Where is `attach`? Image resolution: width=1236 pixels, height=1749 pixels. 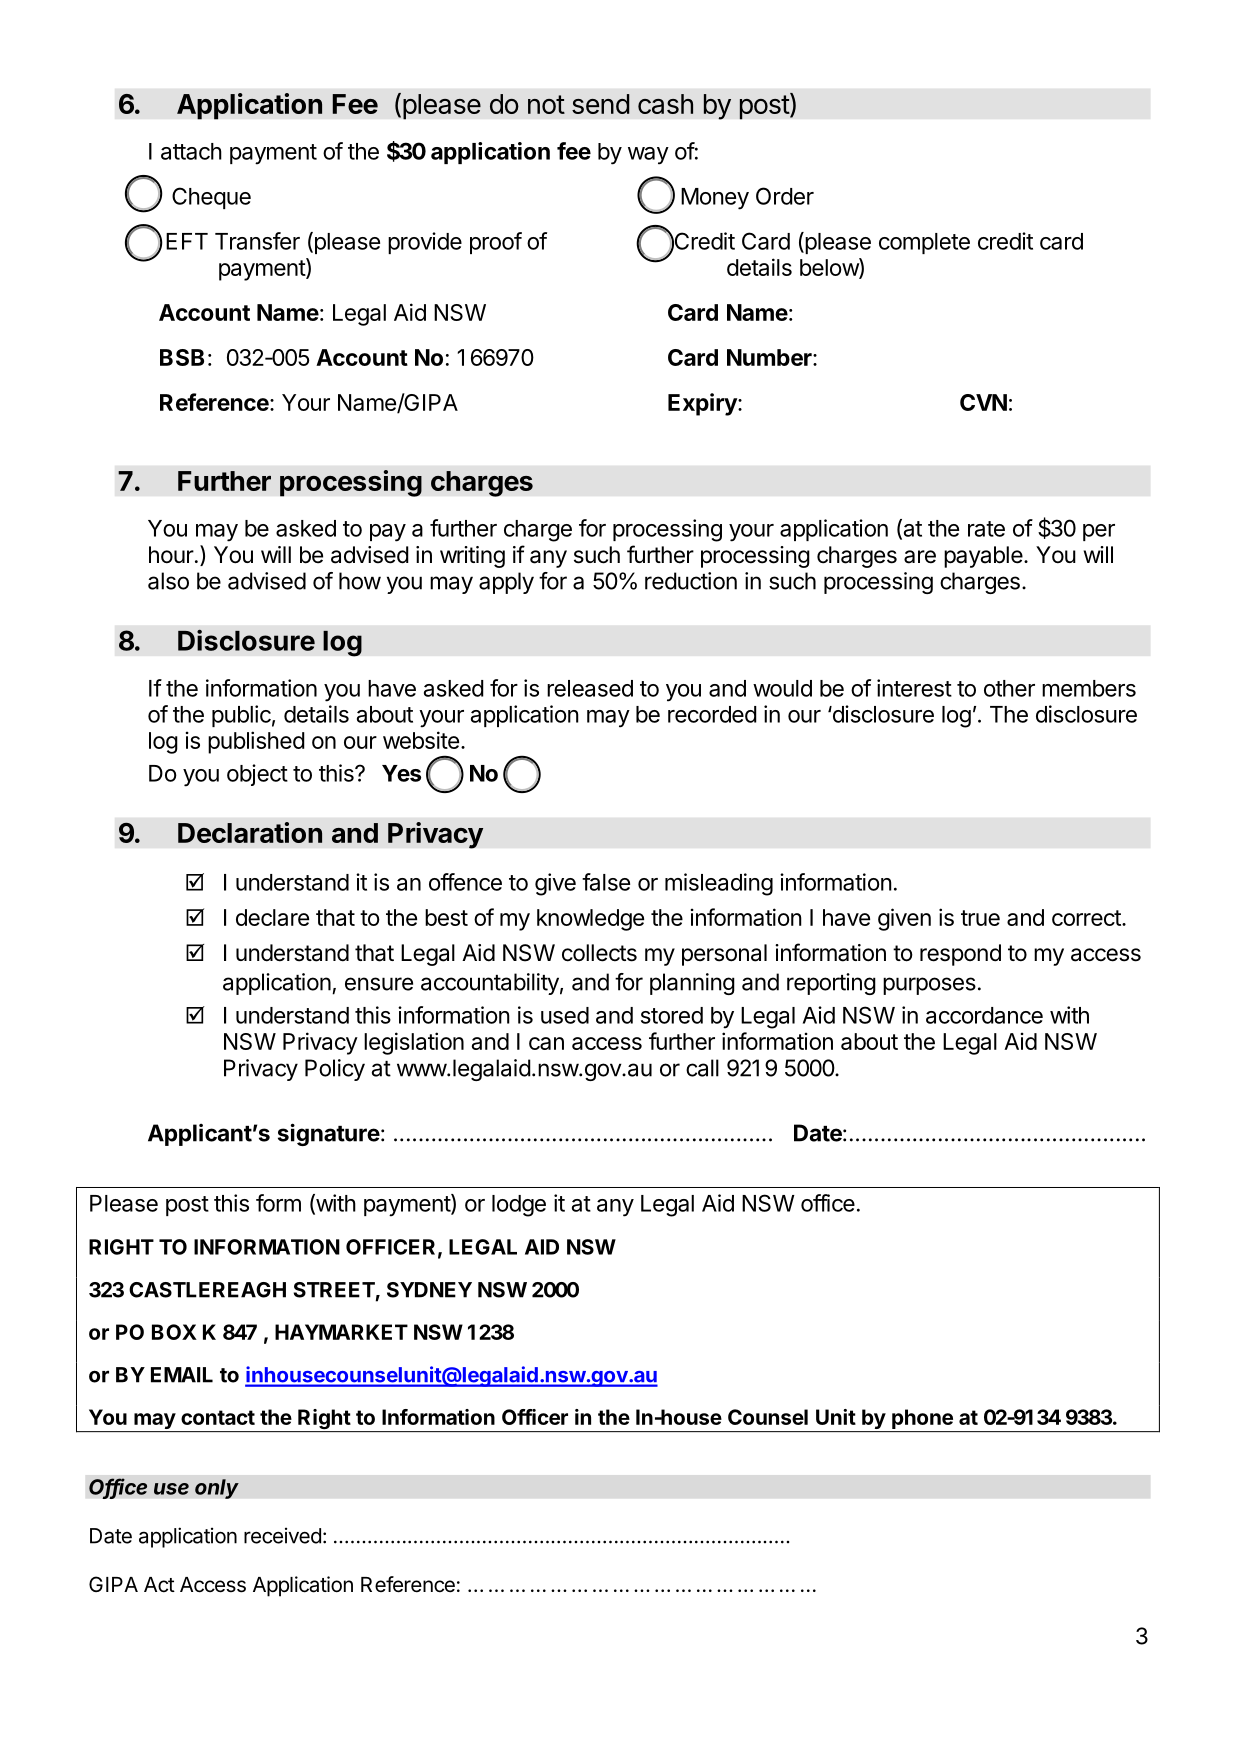 attach is located at coordinates (191, 151).
